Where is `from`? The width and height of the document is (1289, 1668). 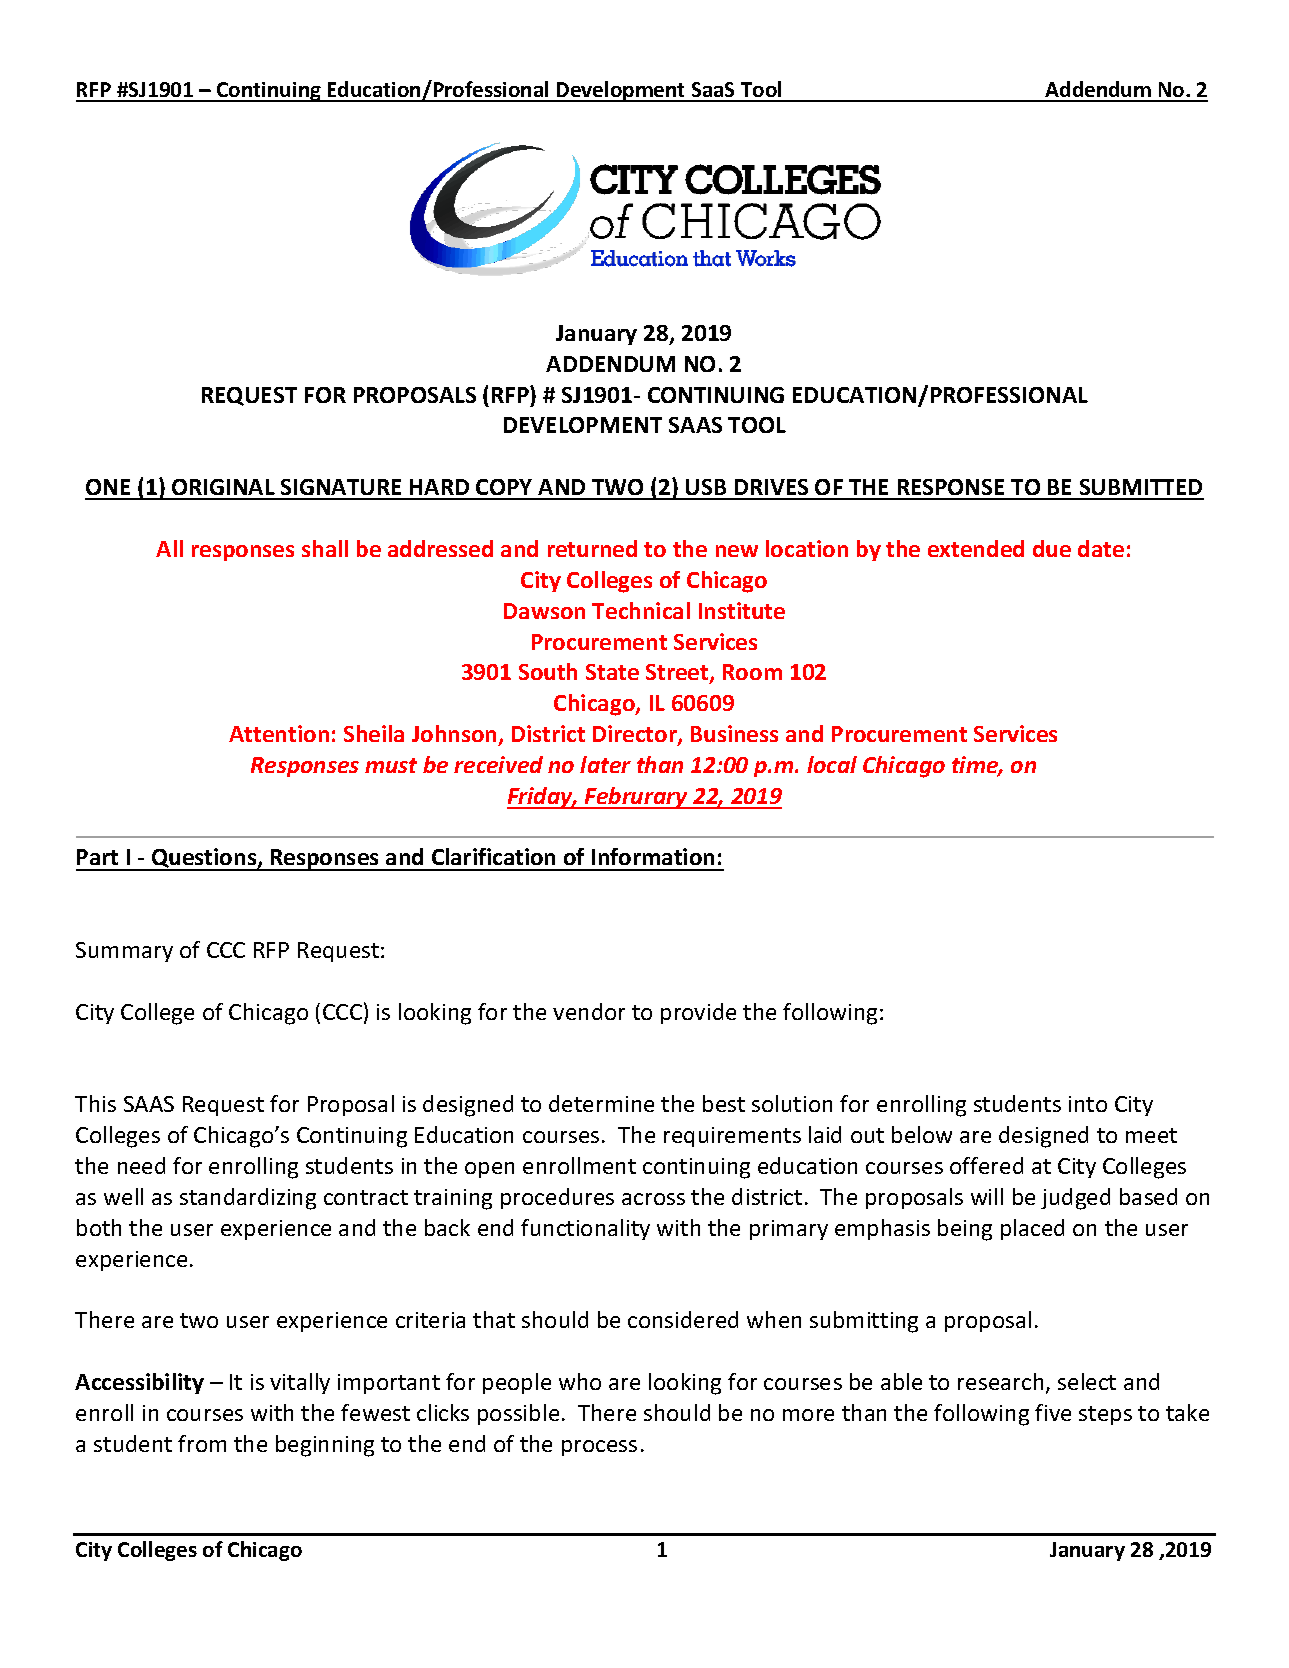
from is located at coordinates (202, 1443).
